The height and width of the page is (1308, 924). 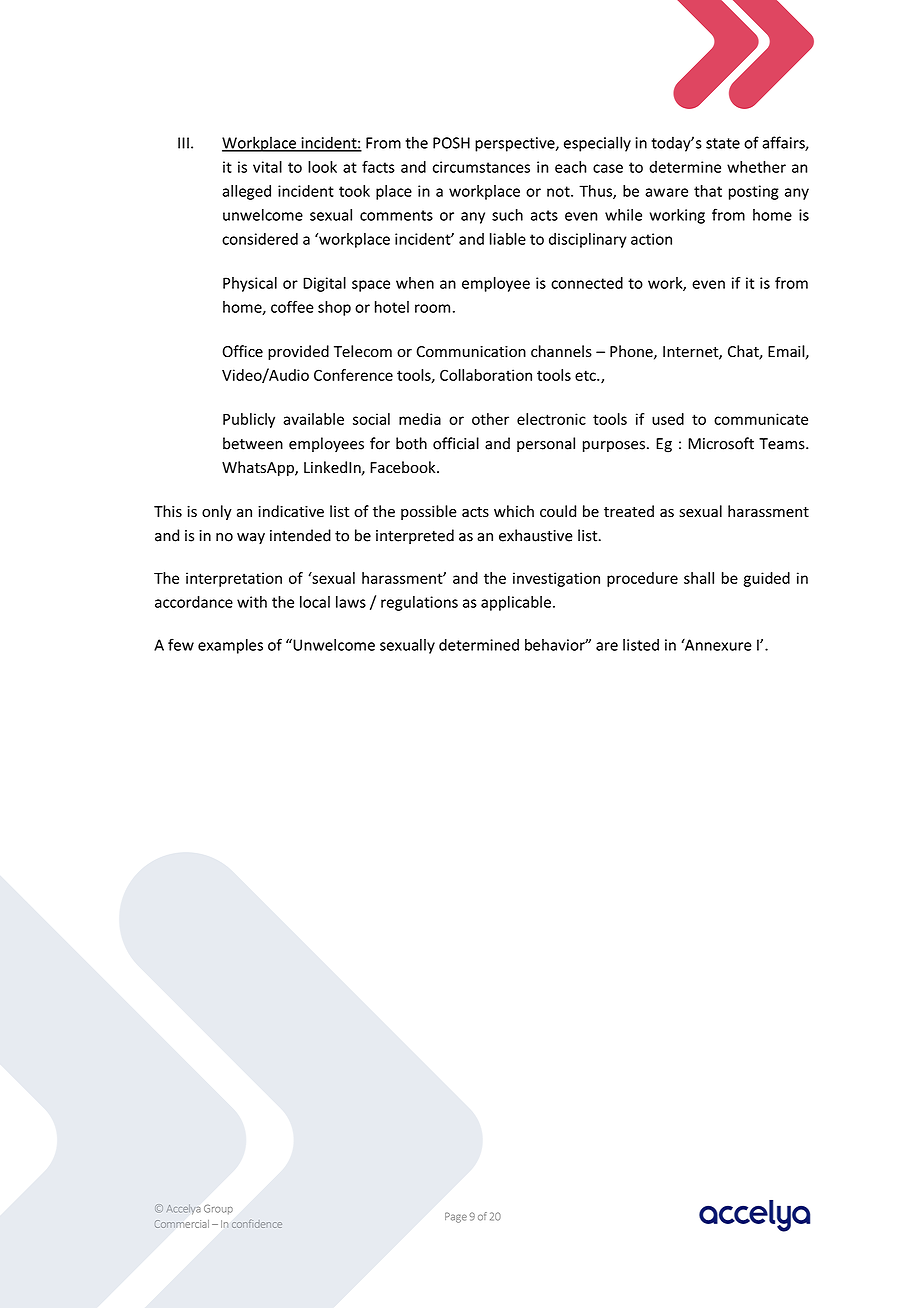 I want to click on confidence, so click(x=257, y=1224).
